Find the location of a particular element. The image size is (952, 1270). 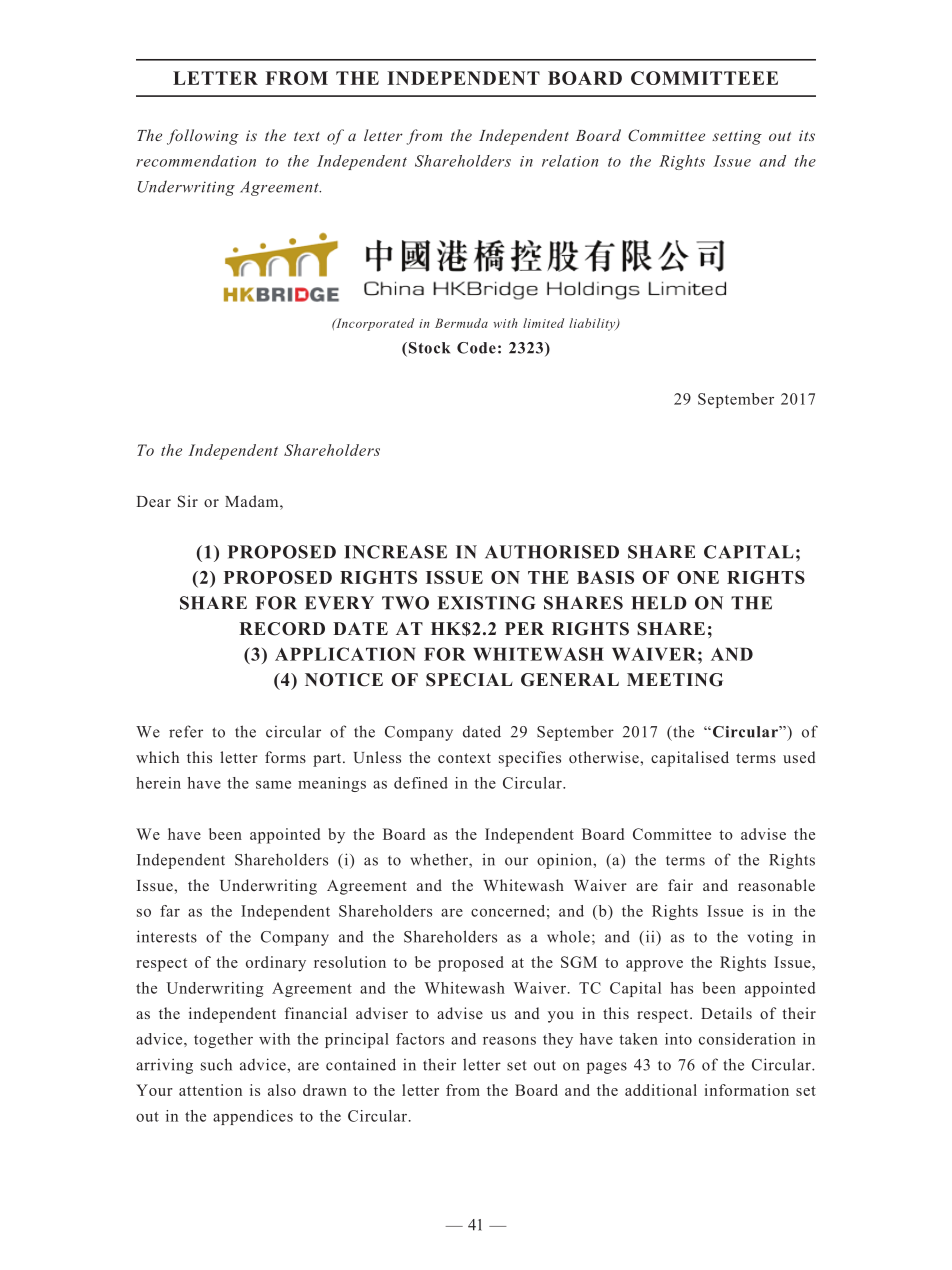

opinion is located at coordinates (565, 861).
